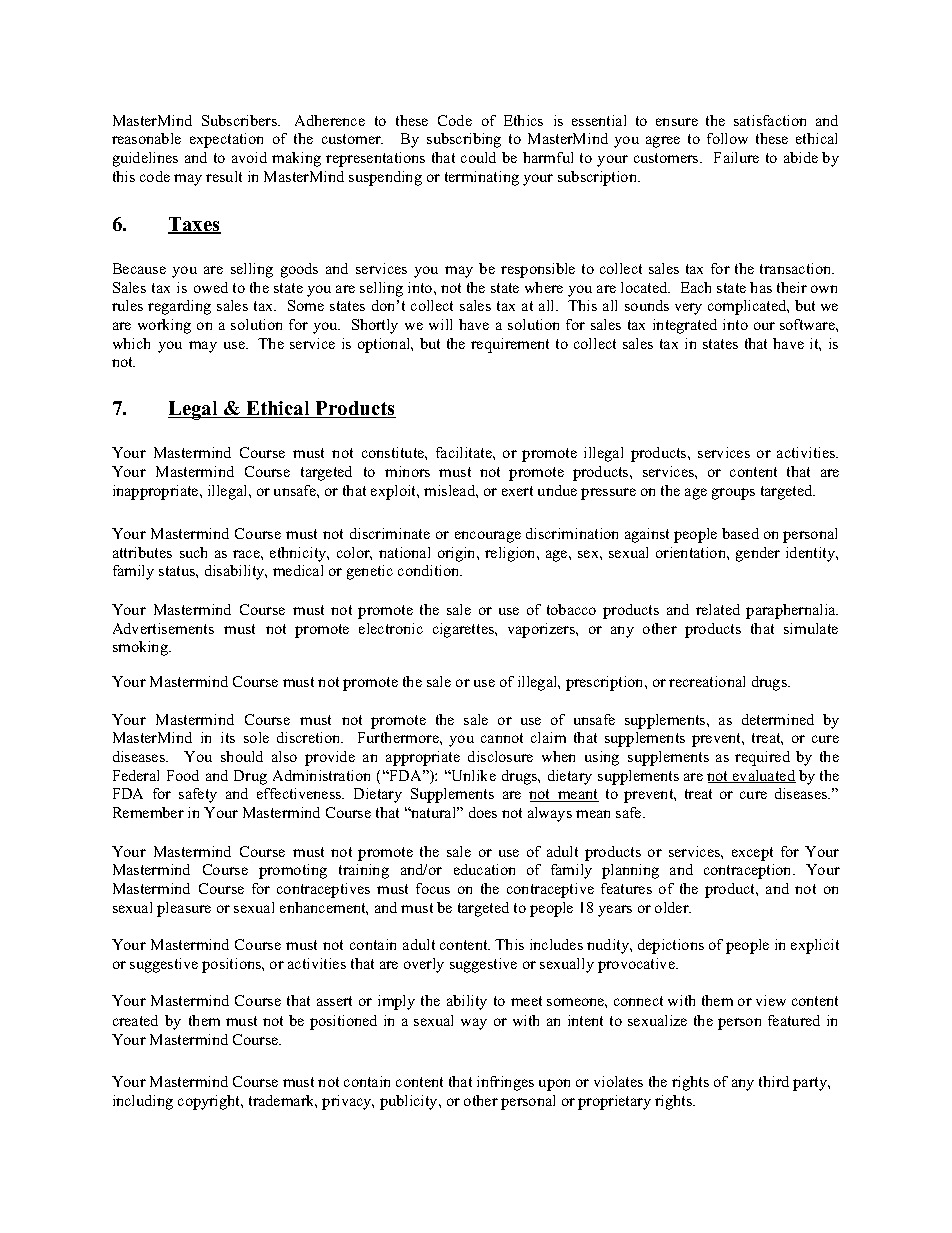 This screenshot has width=952, height=1233. What do you see at coordinates (193, 552) in the screenshot?
I see `such` at bounding box center [193, 552].
